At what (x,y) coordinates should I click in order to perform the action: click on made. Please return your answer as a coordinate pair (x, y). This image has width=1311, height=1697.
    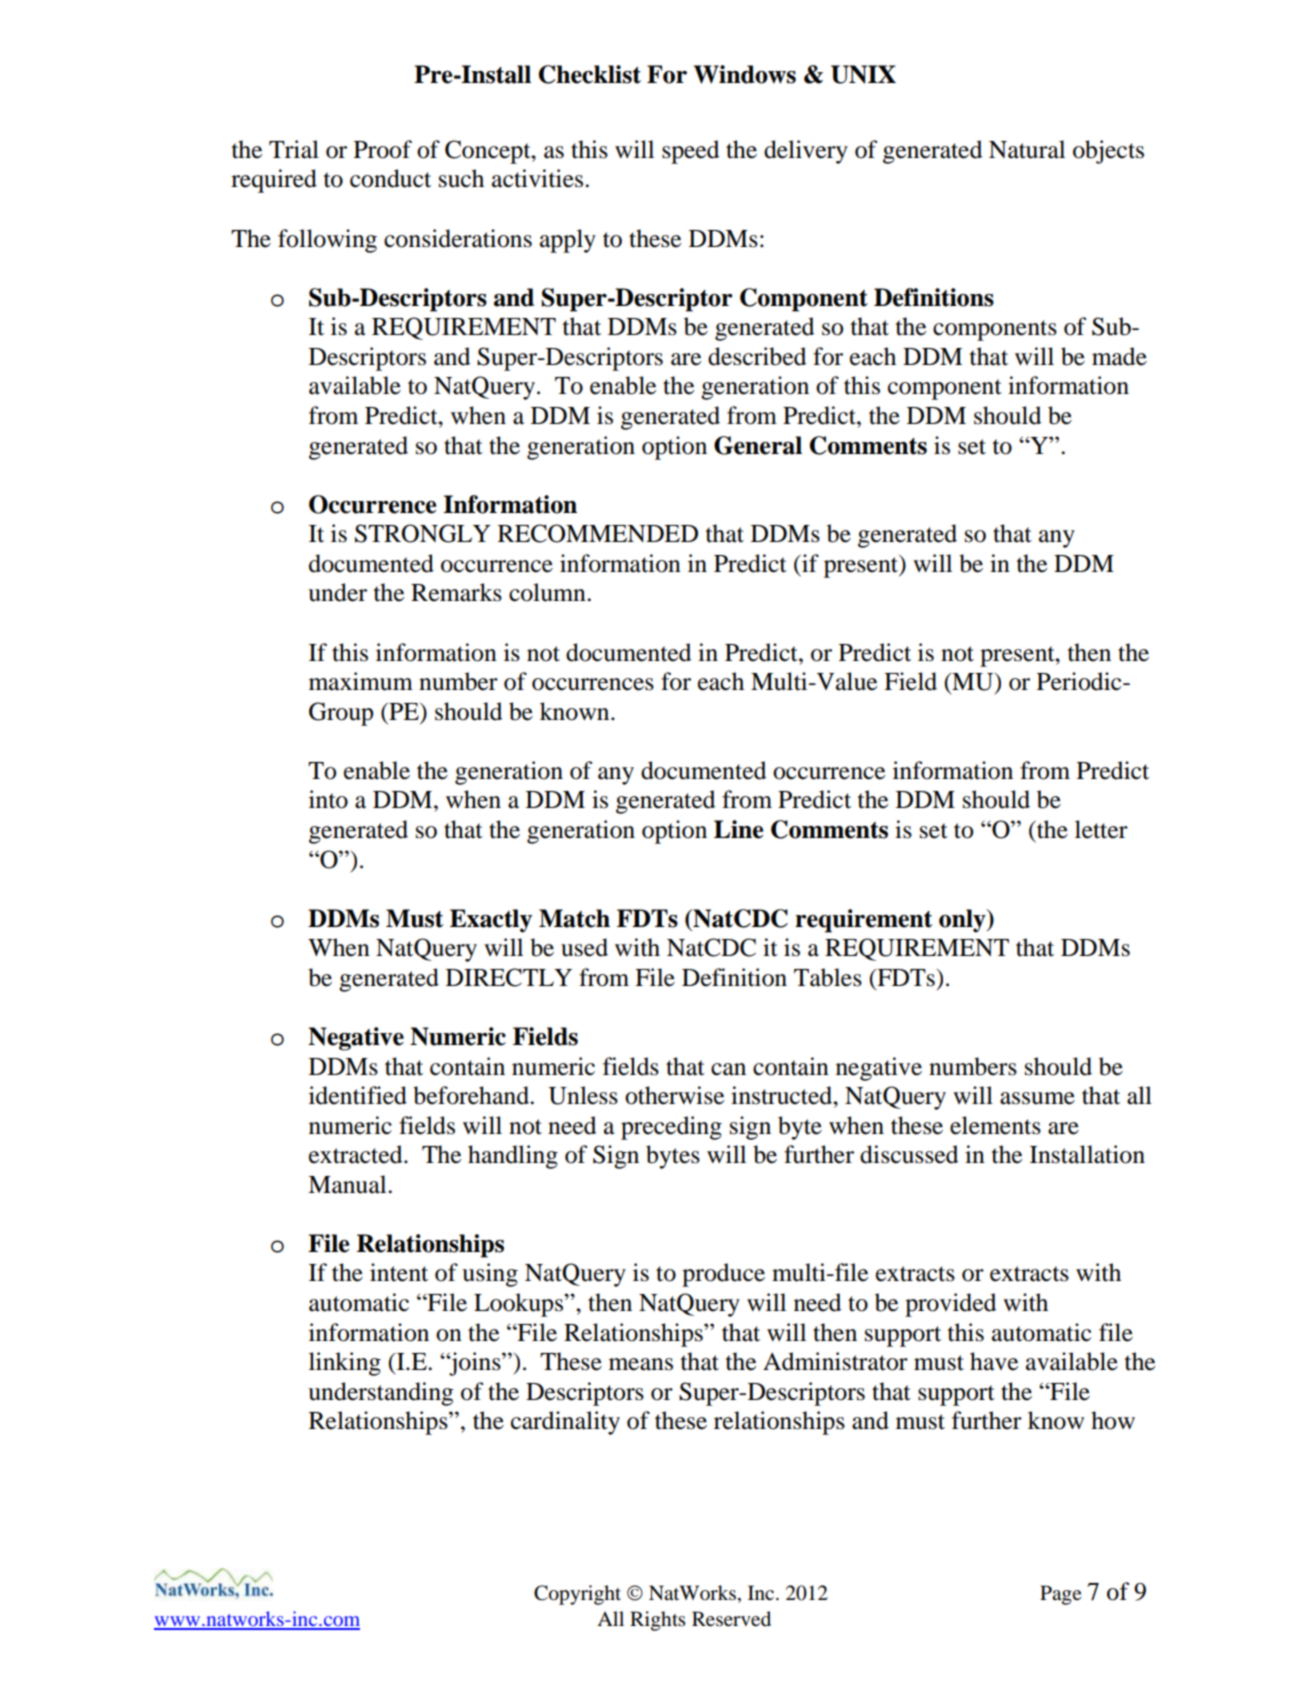
    Looking at the image, I should click on (1119, 356).
